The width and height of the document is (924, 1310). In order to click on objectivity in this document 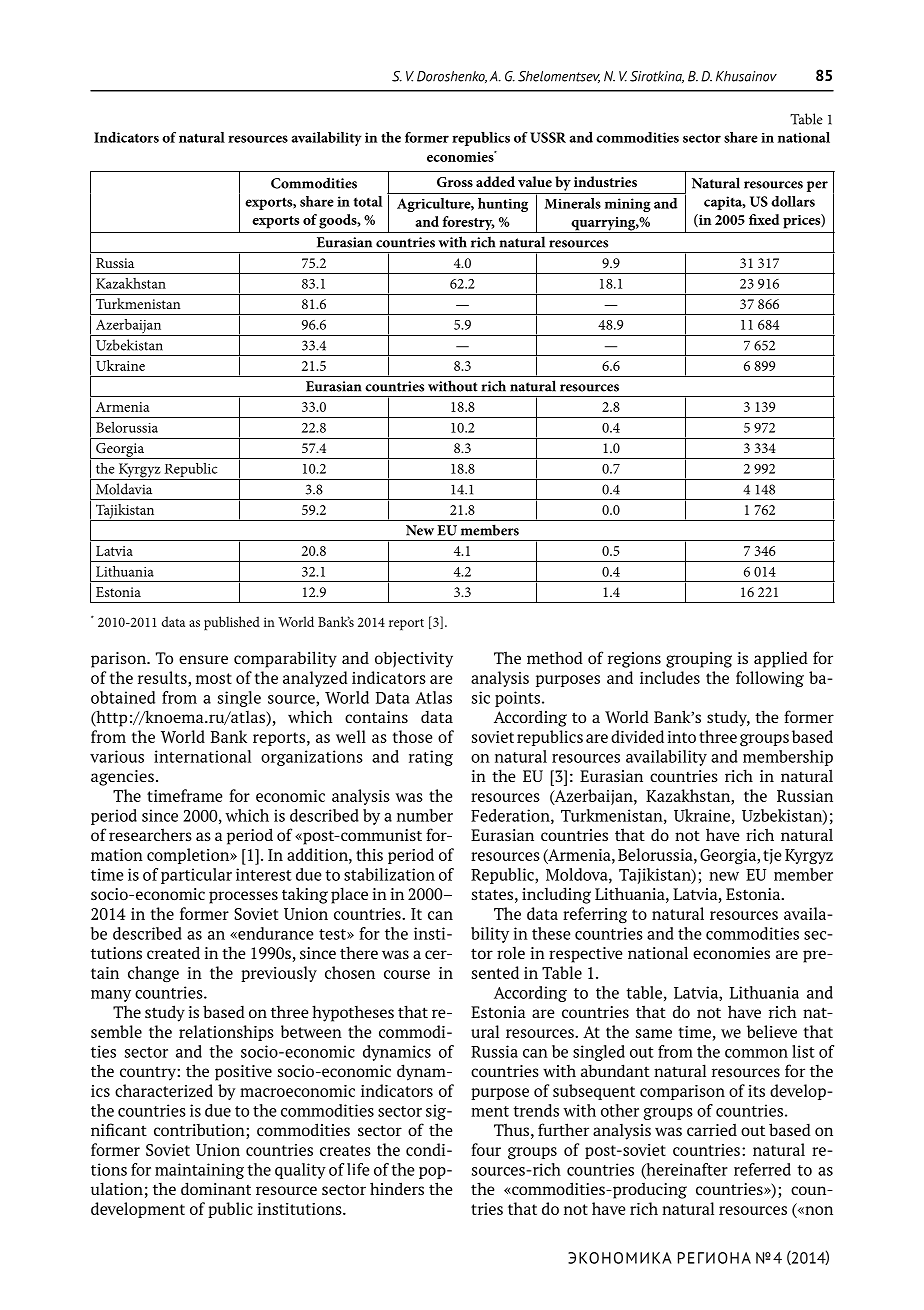, I will do `click(414, 659)`.
